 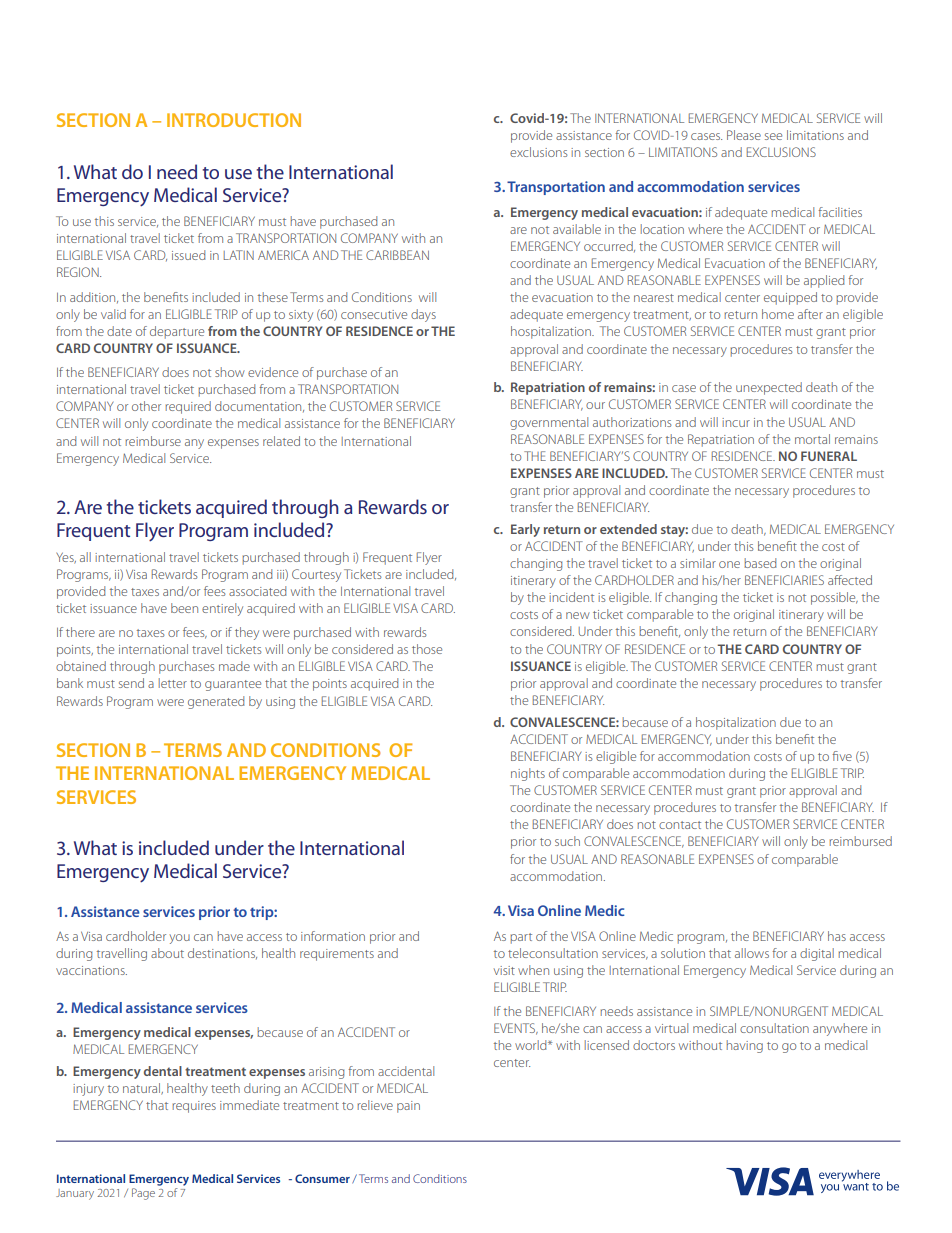 I want to click on BENEFICIARIES, so click(x=784, y=580).
